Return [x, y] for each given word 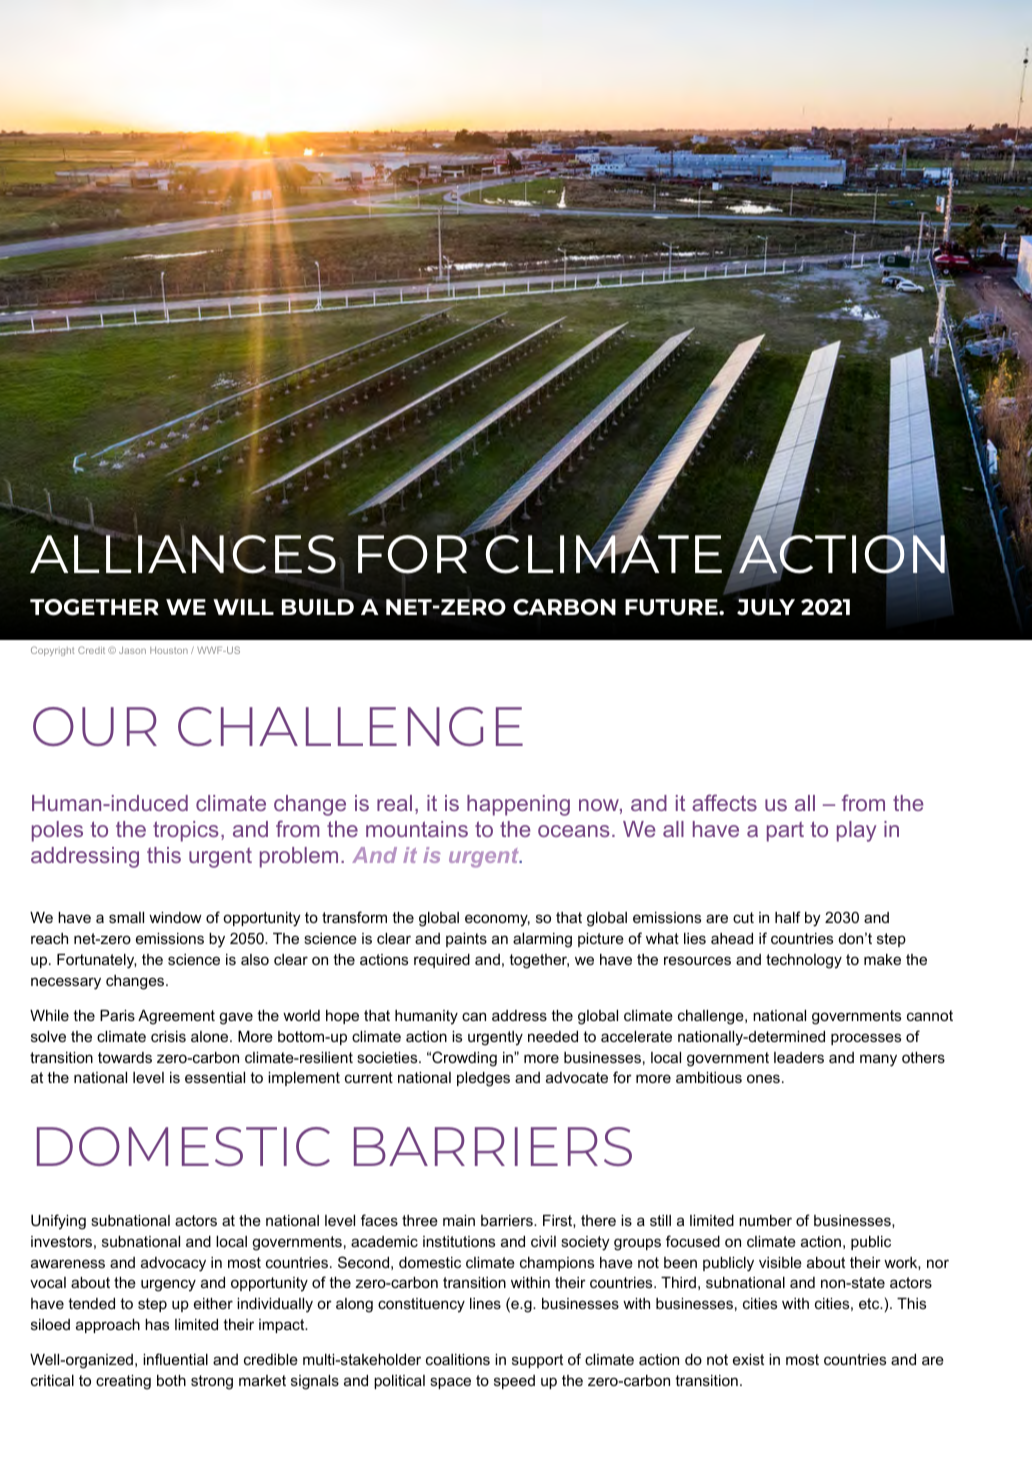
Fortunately [97, 961]
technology [804, 961]
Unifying [58, 1222]
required [442, 961]
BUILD [318, 607]
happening [518, 805]
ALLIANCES [183, 553]
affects [724, 802]
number [765, 1220]
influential [175, 1359]
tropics [186, 831]
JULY [766, 607]
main [459, 1220]
